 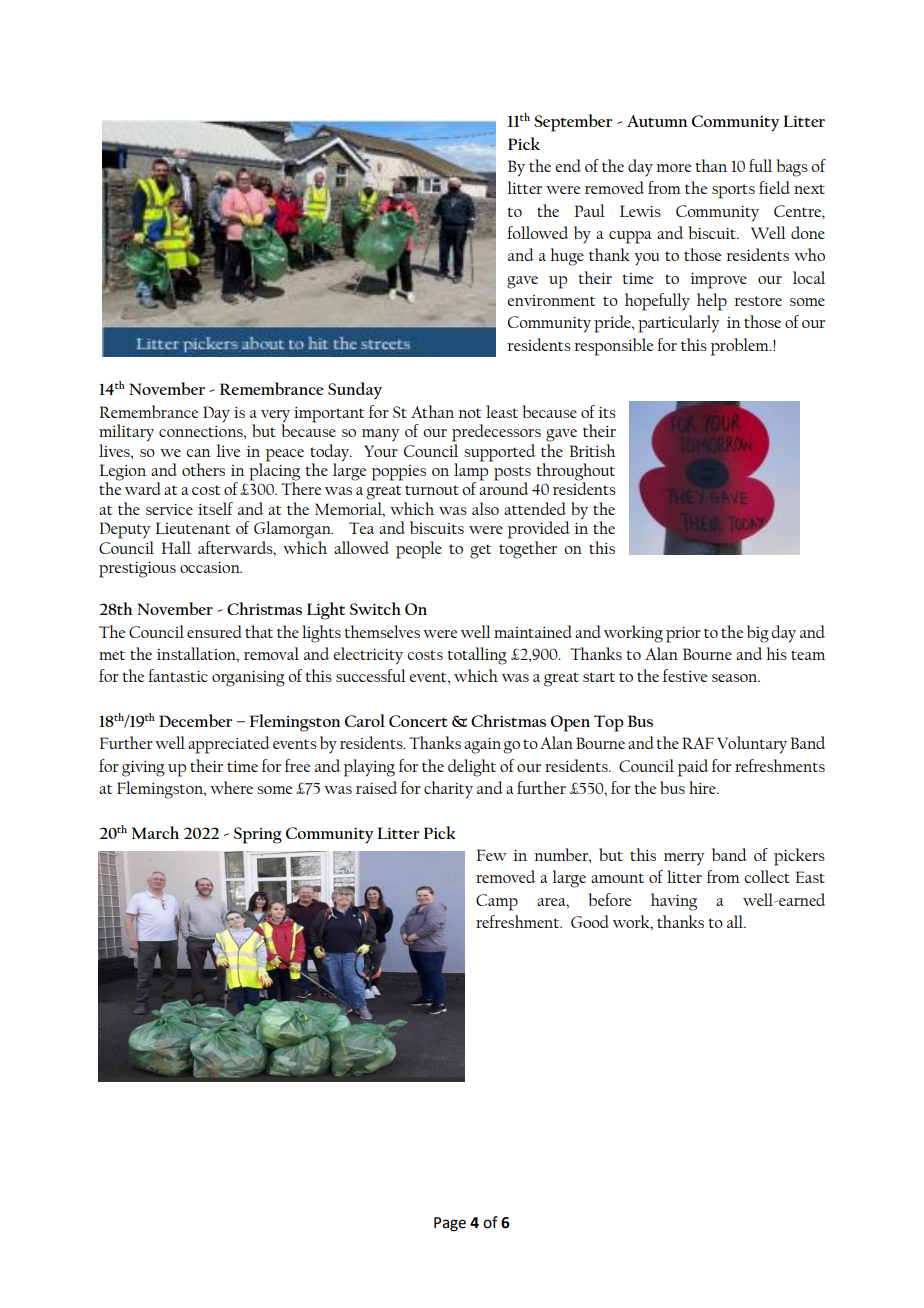 I want to click on Page, so click(x=450, y=1224).
